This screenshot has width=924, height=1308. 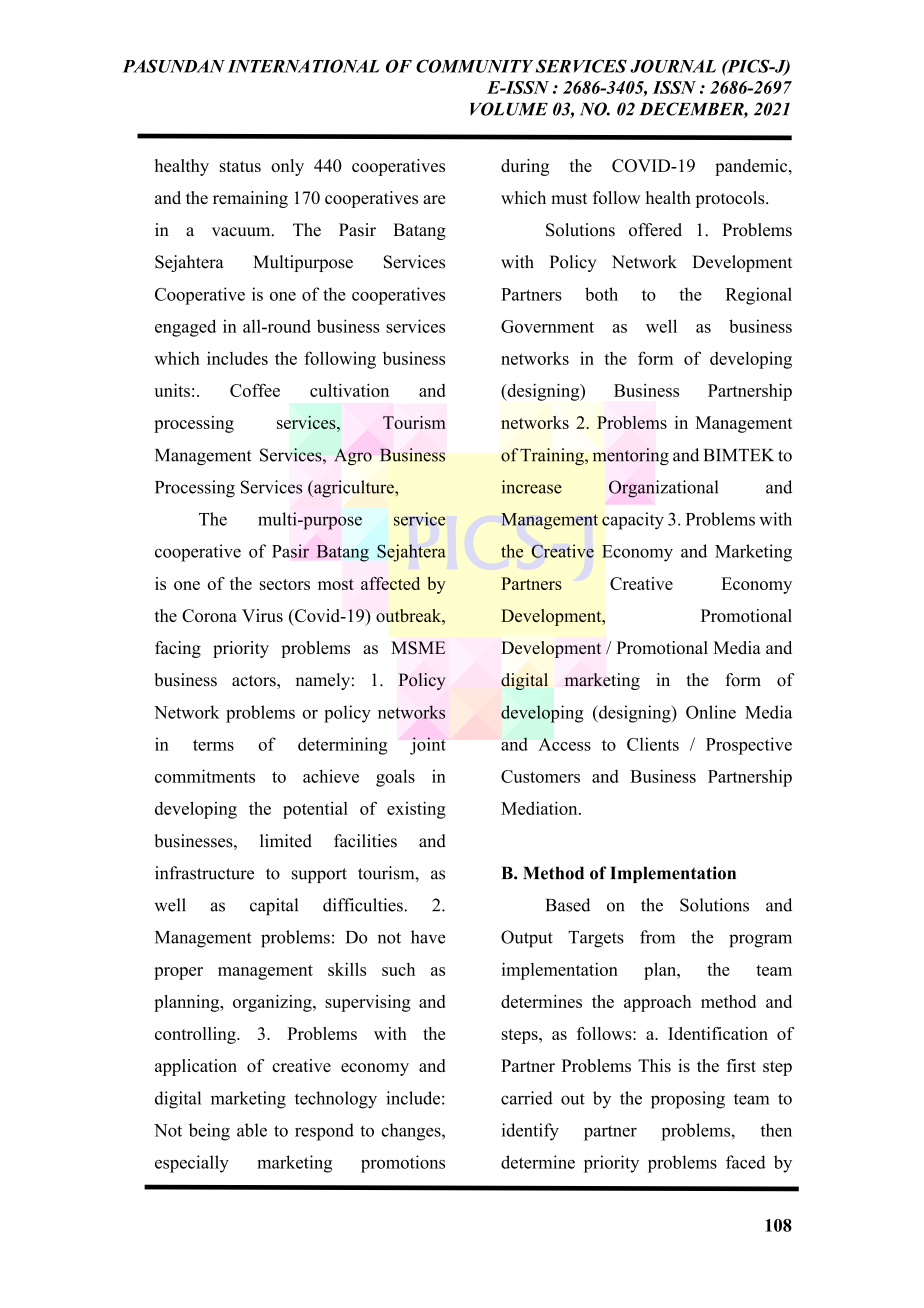 What do you see at coordinates (252, 1130) in the screenshot?
I see `able` at bounding box center [252, 1130].
